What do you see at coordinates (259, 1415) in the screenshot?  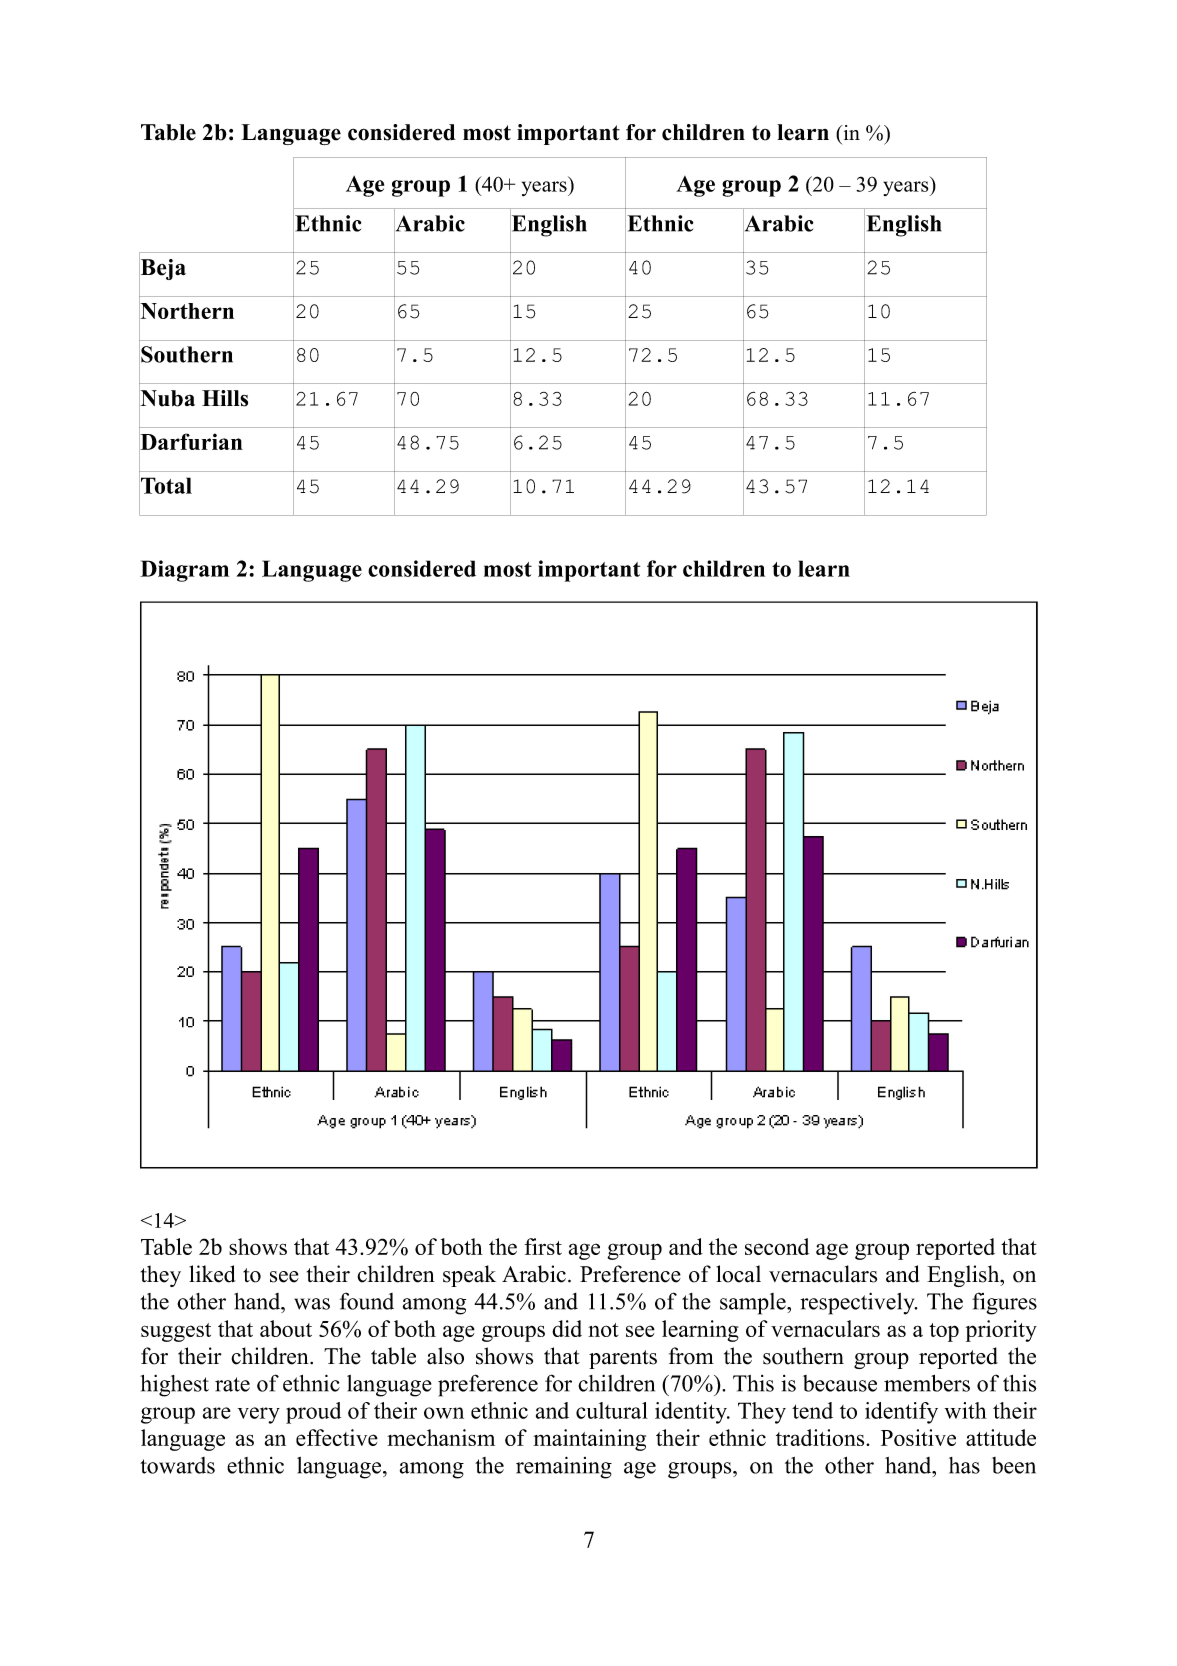 I see `very` at bounding box center [259, 1415].
